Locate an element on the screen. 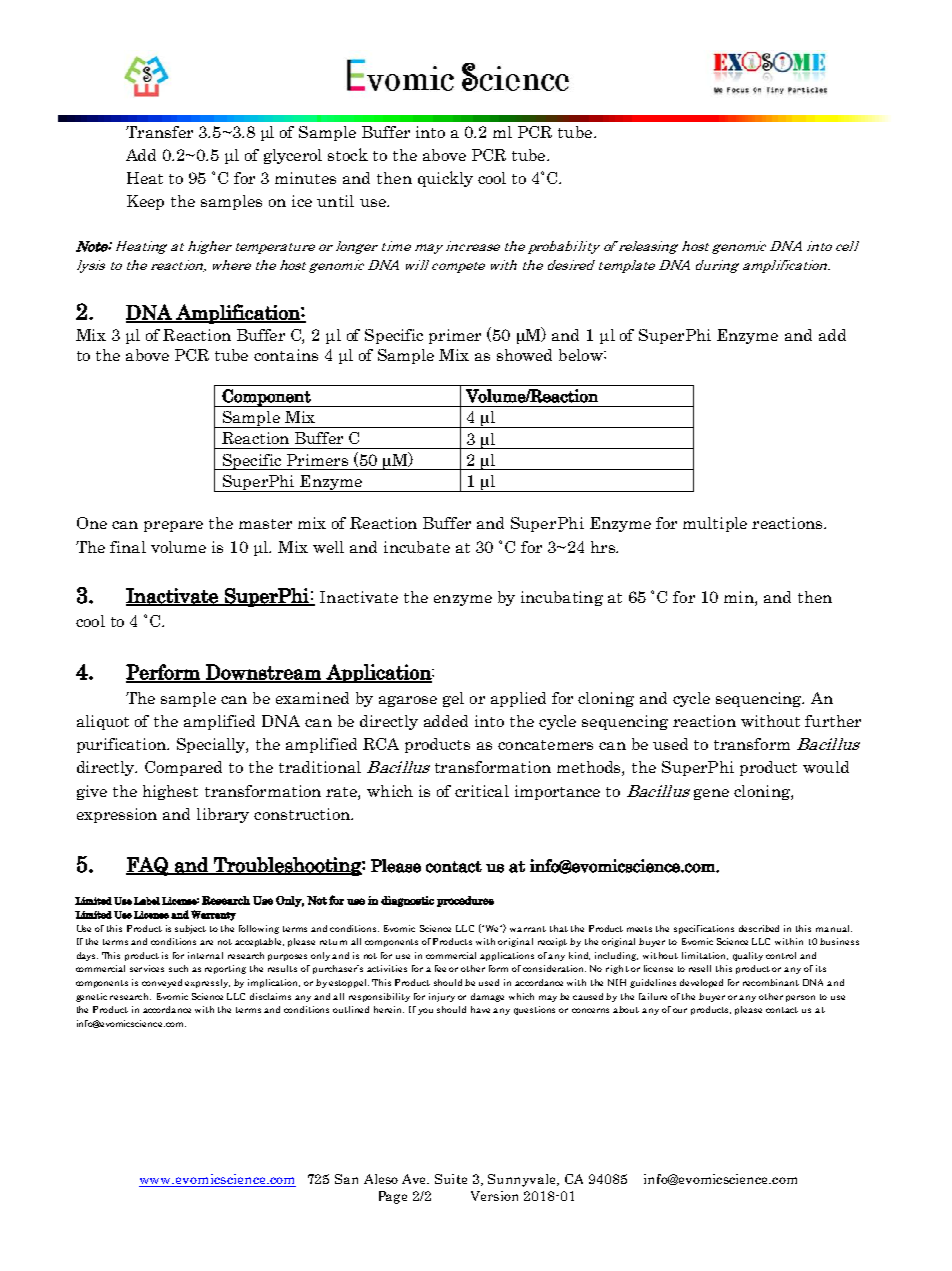 Image resolution: width=952 pixels, height=1271 pixels. Transfer is located at coordinates (159, 132).
